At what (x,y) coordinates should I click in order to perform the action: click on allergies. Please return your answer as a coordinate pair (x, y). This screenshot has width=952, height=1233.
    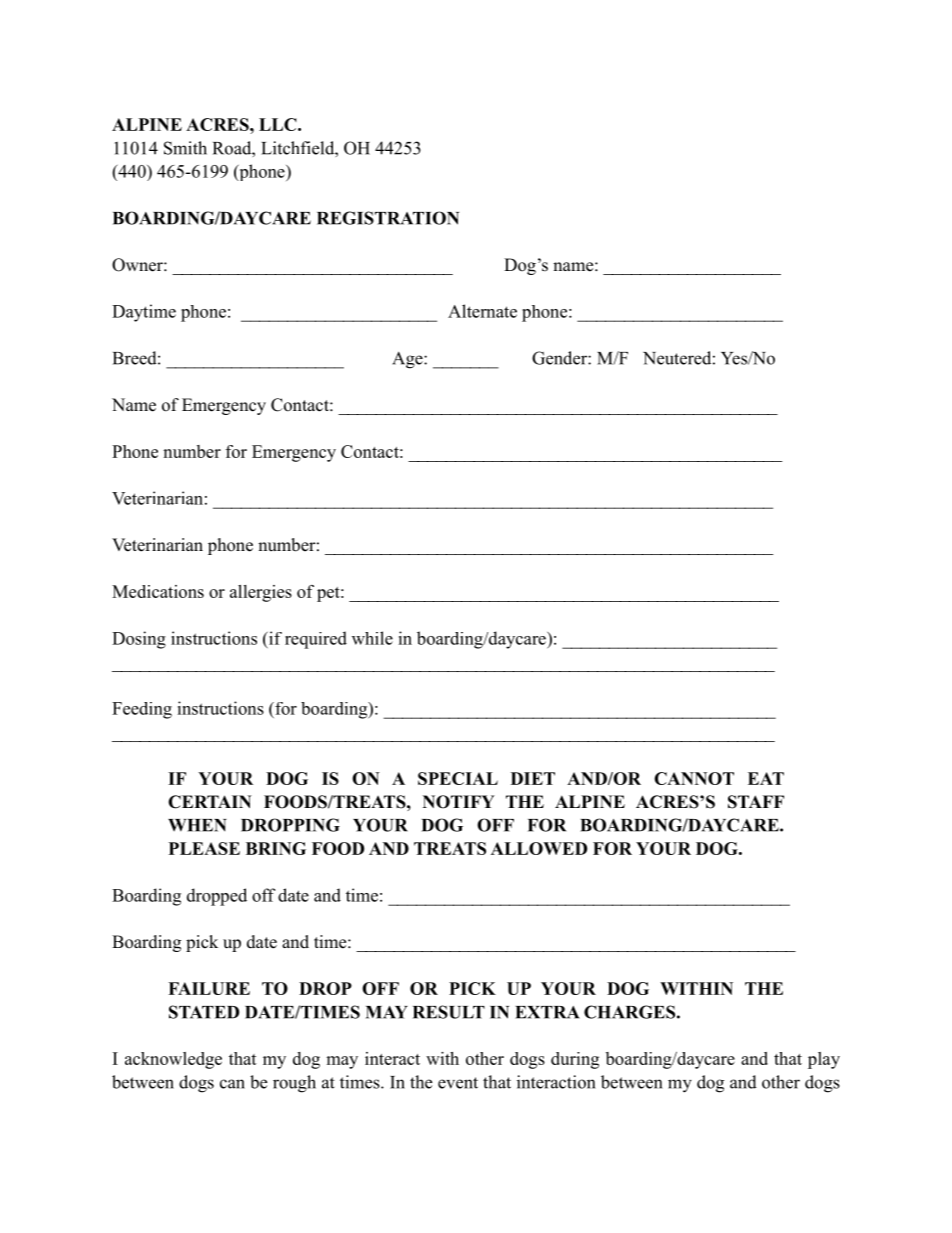
    Looking at the image, I should click on (261, 593).
